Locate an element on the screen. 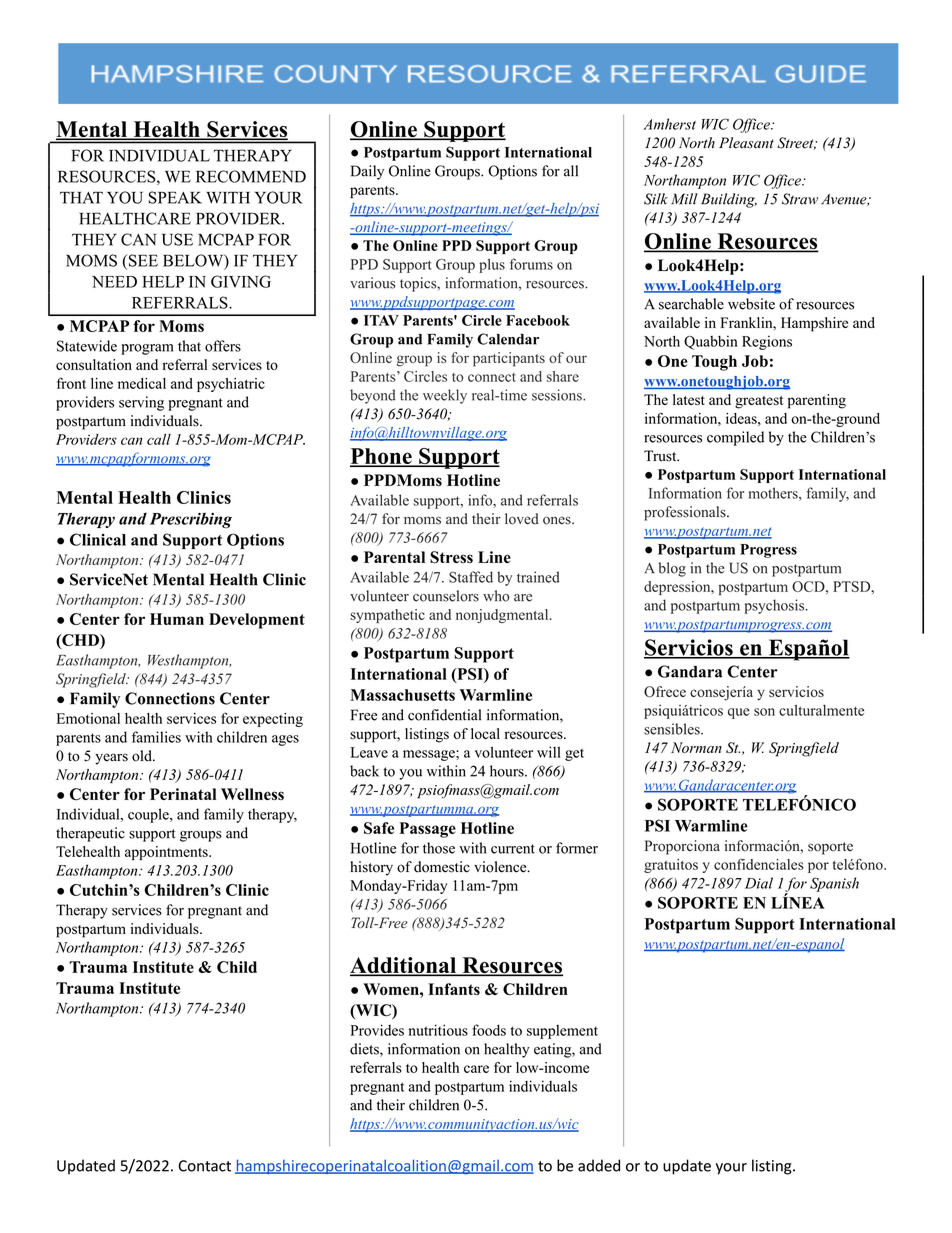  Pleasant is located at coordinates (746, 143).
